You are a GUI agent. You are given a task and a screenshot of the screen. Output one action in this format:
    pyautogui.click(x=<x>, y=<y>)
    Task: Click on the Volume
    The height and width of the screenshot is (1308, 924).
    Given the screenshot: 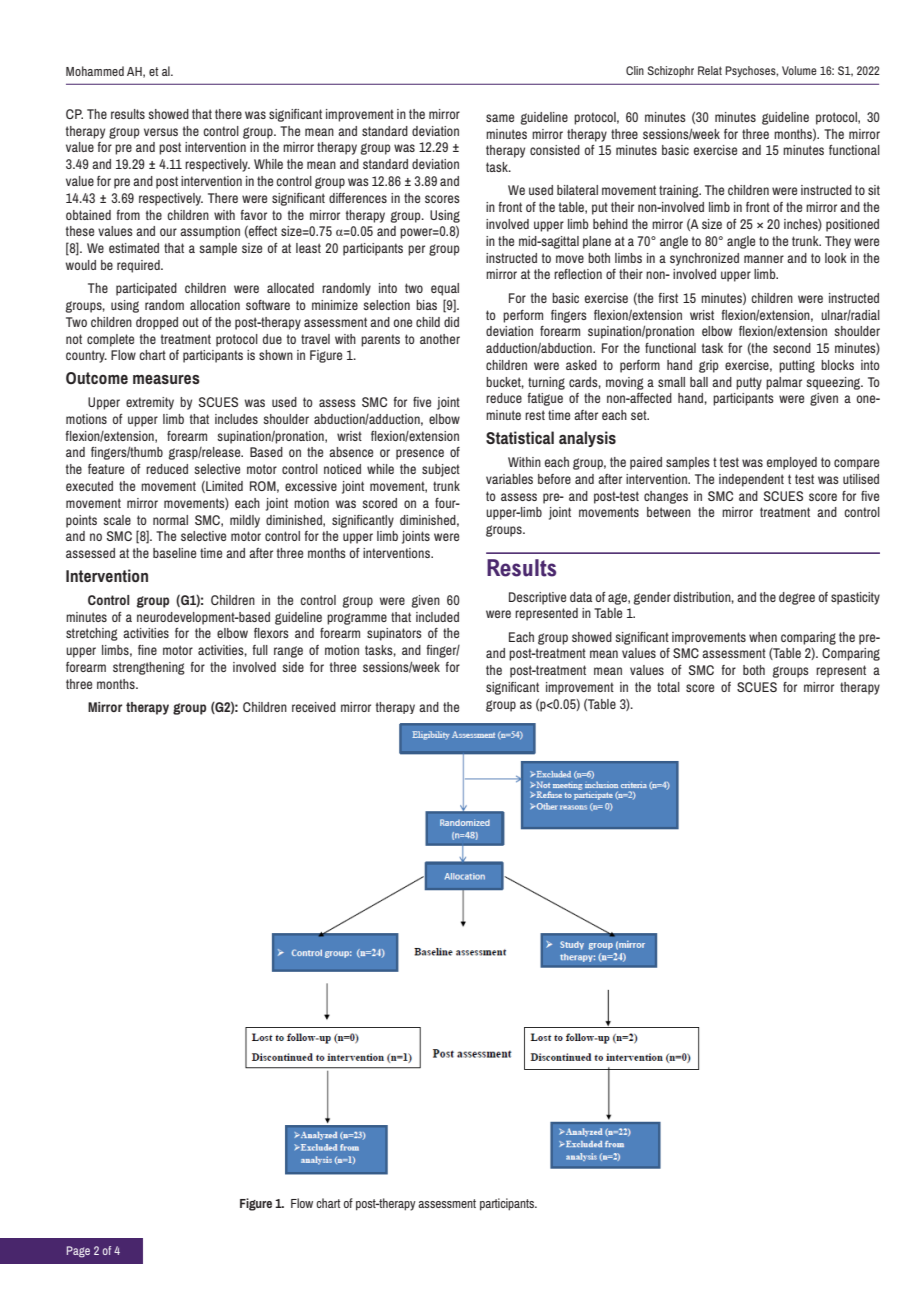 What is the action you would take?
    pyautogui.click(x=799, y=70)
